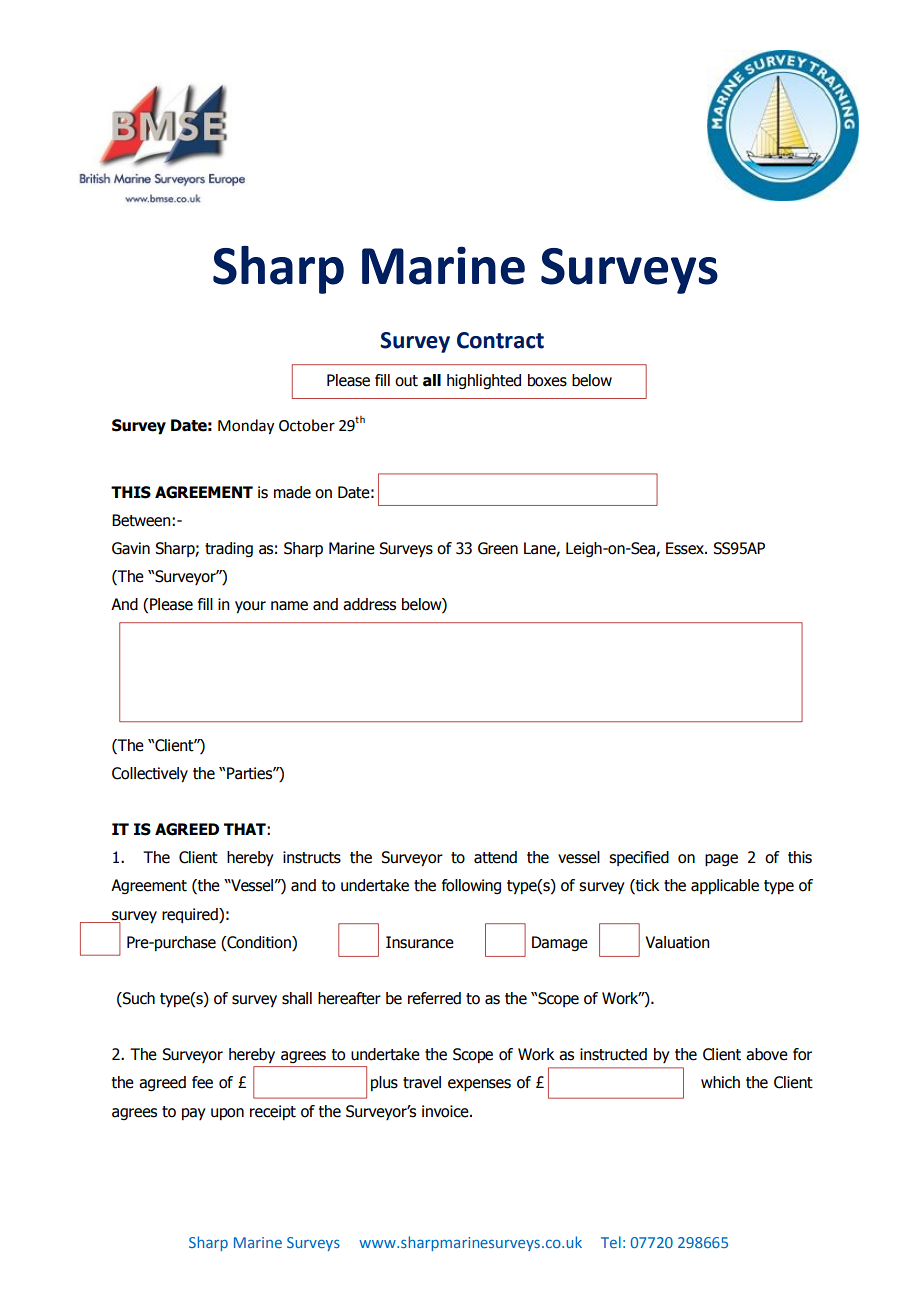  I want to click on trading, so click(229, 549).
